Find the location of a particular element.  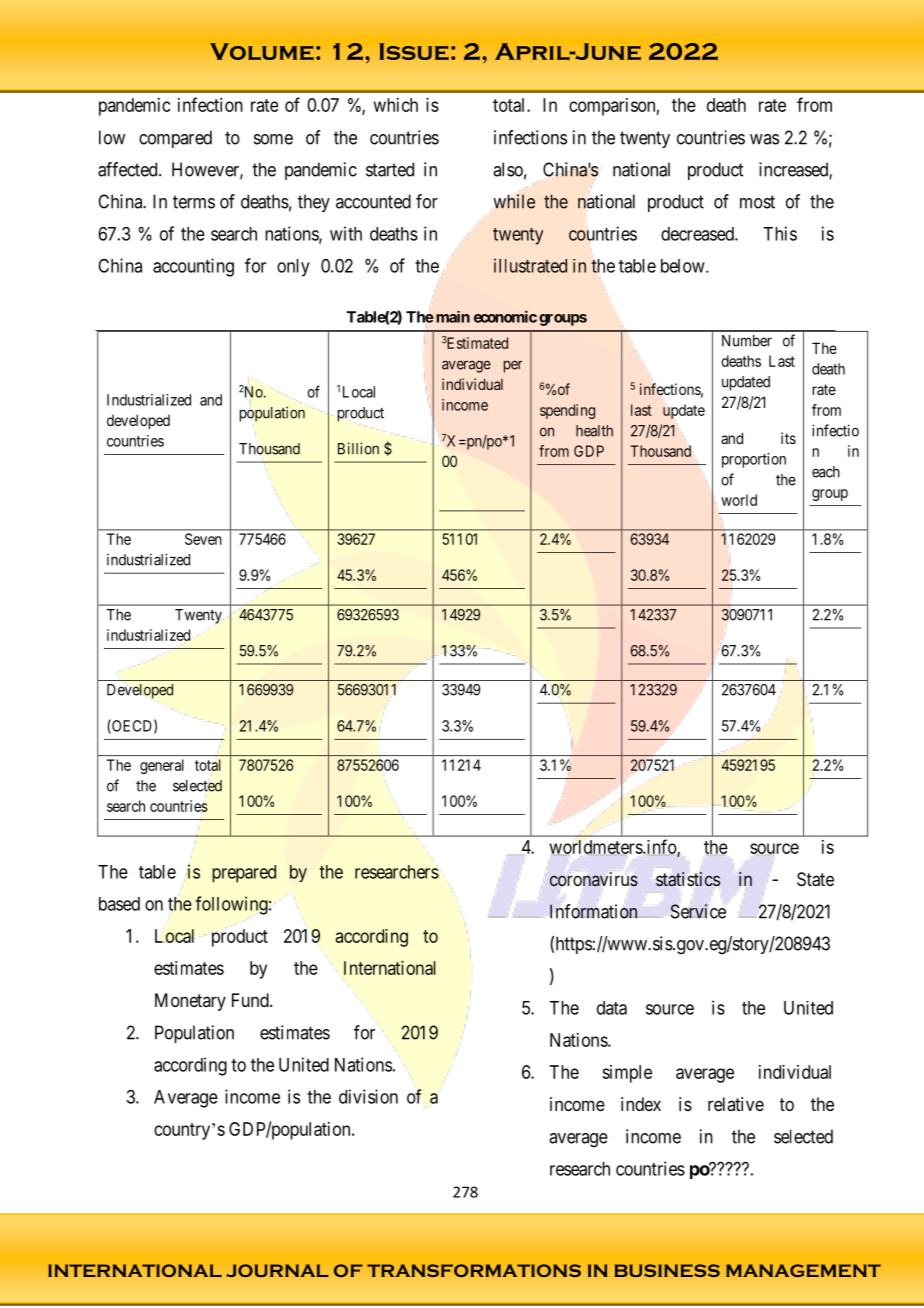

compared is located at coordinates (175, 139).
